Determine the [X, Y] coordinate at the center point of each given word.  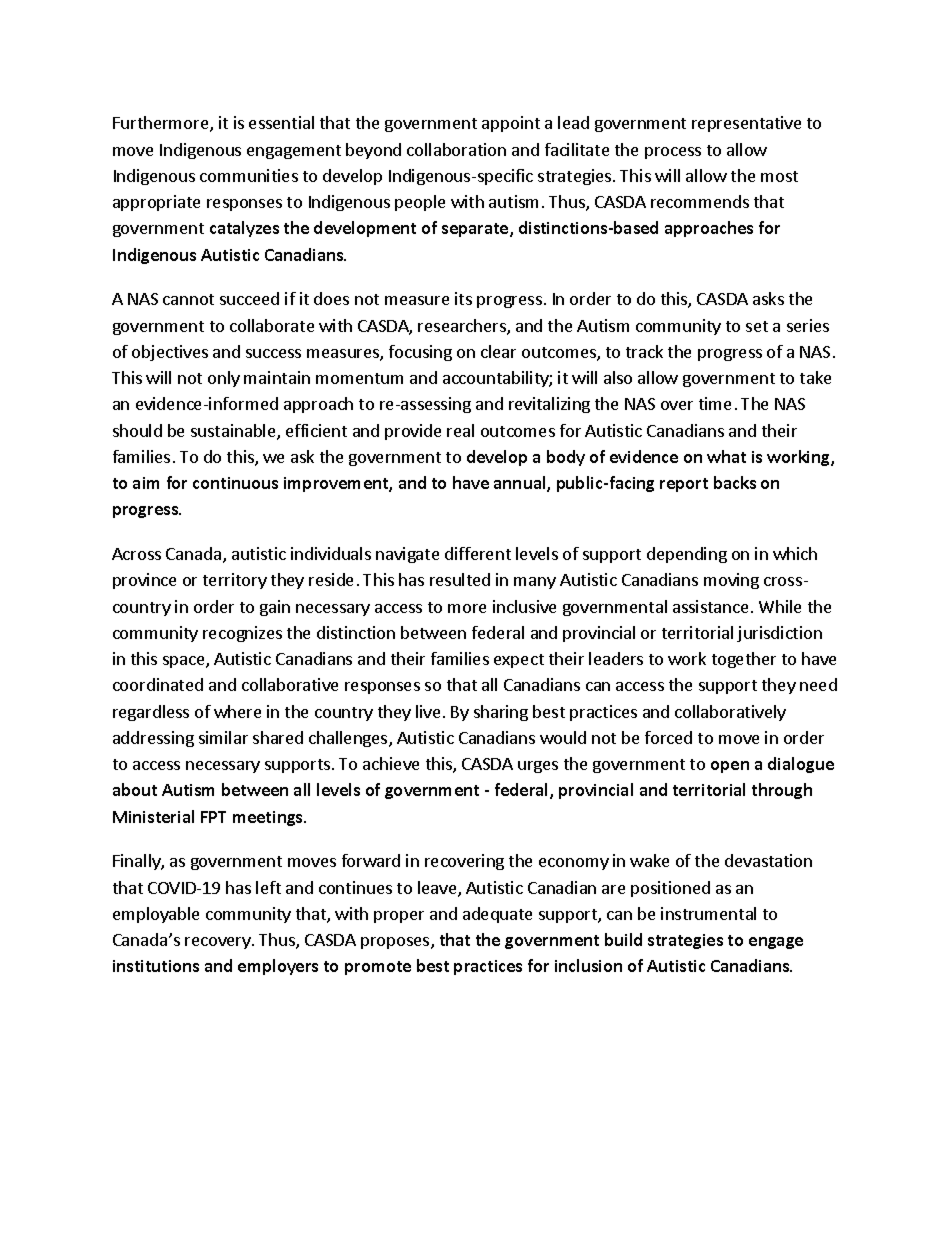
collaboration [456, 149]
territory [235, 581]
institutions [156, 966]
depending [687, 555]
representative [746, 124]
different [478, 553]
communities [249, 175]
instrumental [708, 913]
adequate [497, 915]
